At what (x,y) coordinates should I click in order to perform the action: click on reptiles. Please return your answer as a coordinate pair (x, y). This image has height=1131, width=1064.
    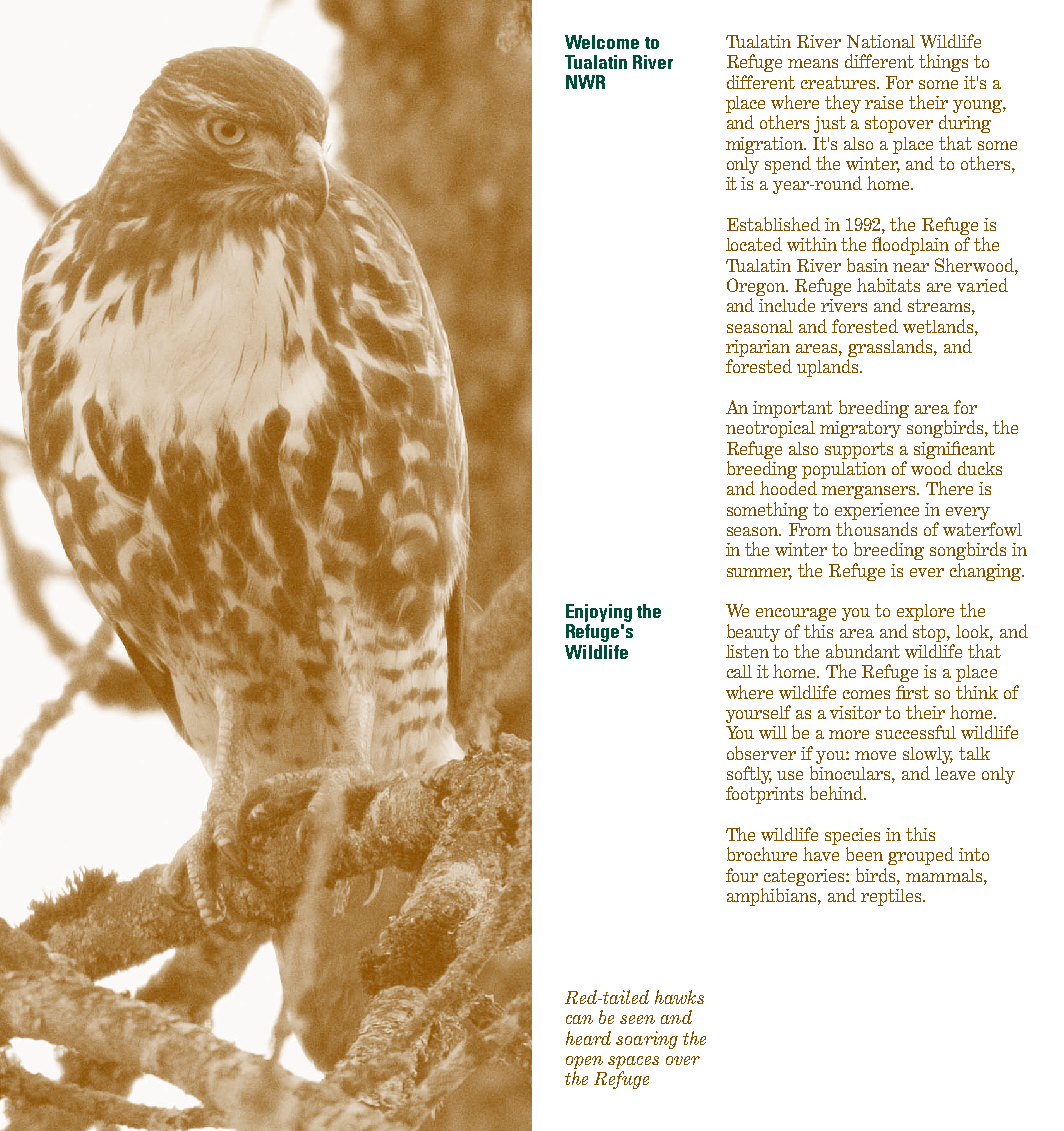
    Looking at the image, I should click on (892, 897).
